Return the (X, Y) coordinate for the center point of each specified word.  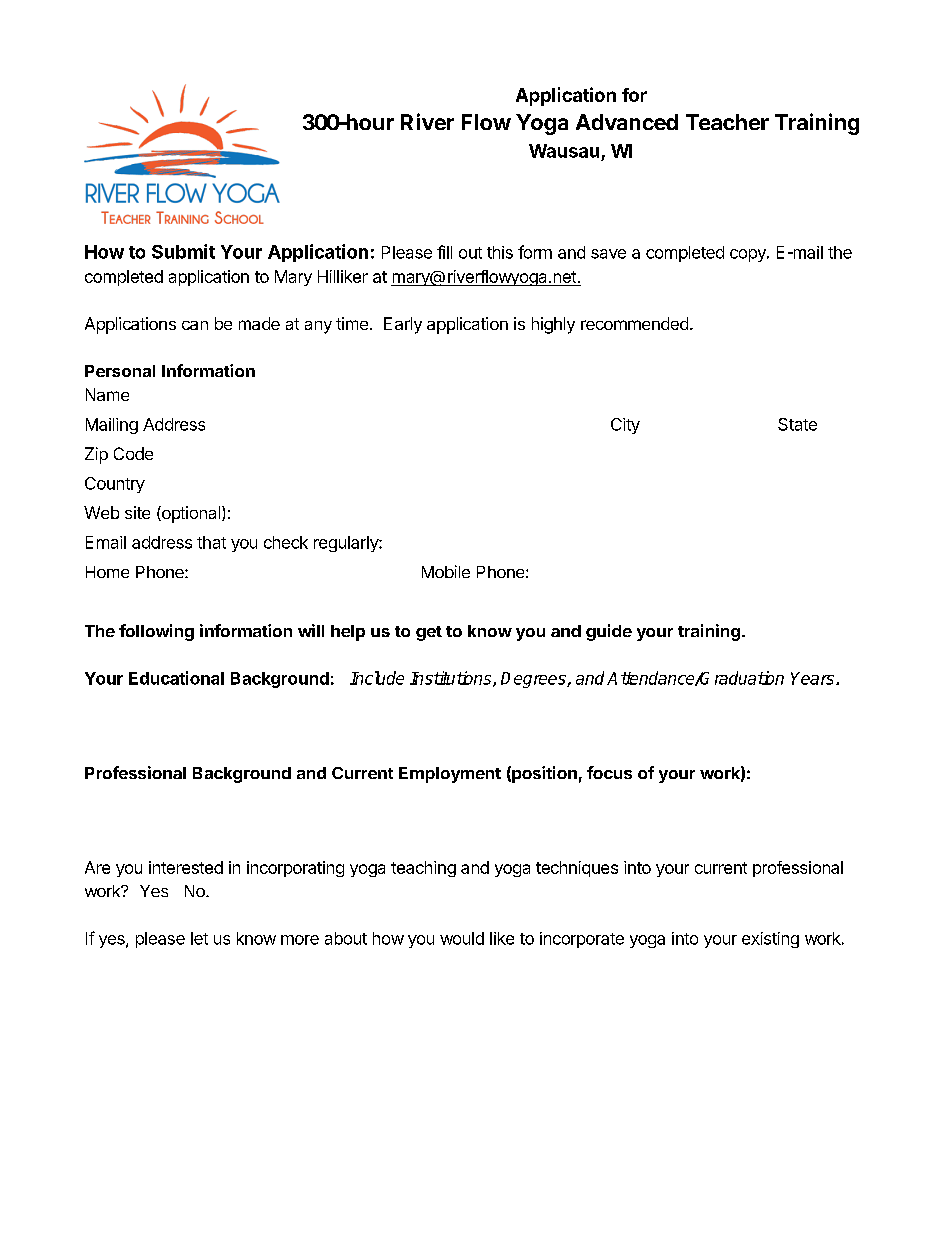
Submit (183, 251)
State (797, 424)
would (462, 938)
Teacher (727, 122)
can (195, 325)
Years (814, 678)
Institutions (452, 679)
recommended (634, 323)
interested (186, 867)
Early (403, 325)
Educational (176, 678)
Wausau (564, 151)
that (211, 542)
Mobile (446, 571)
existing (770, 940)
